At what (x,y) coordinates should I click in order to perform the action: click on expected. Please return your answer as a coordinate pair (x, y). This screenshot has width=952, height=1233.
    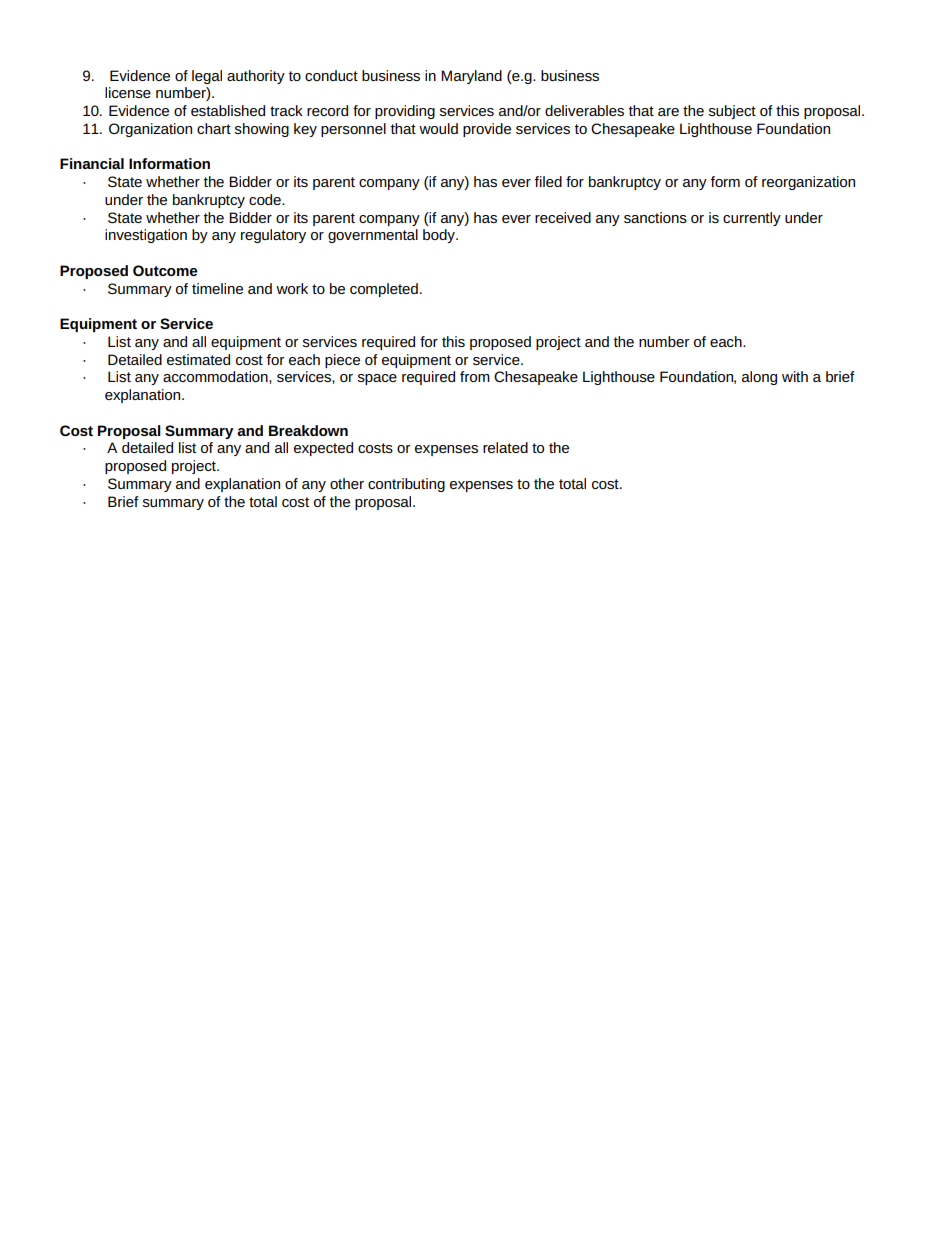
    Looking at the image, I should click on (323, 449).
